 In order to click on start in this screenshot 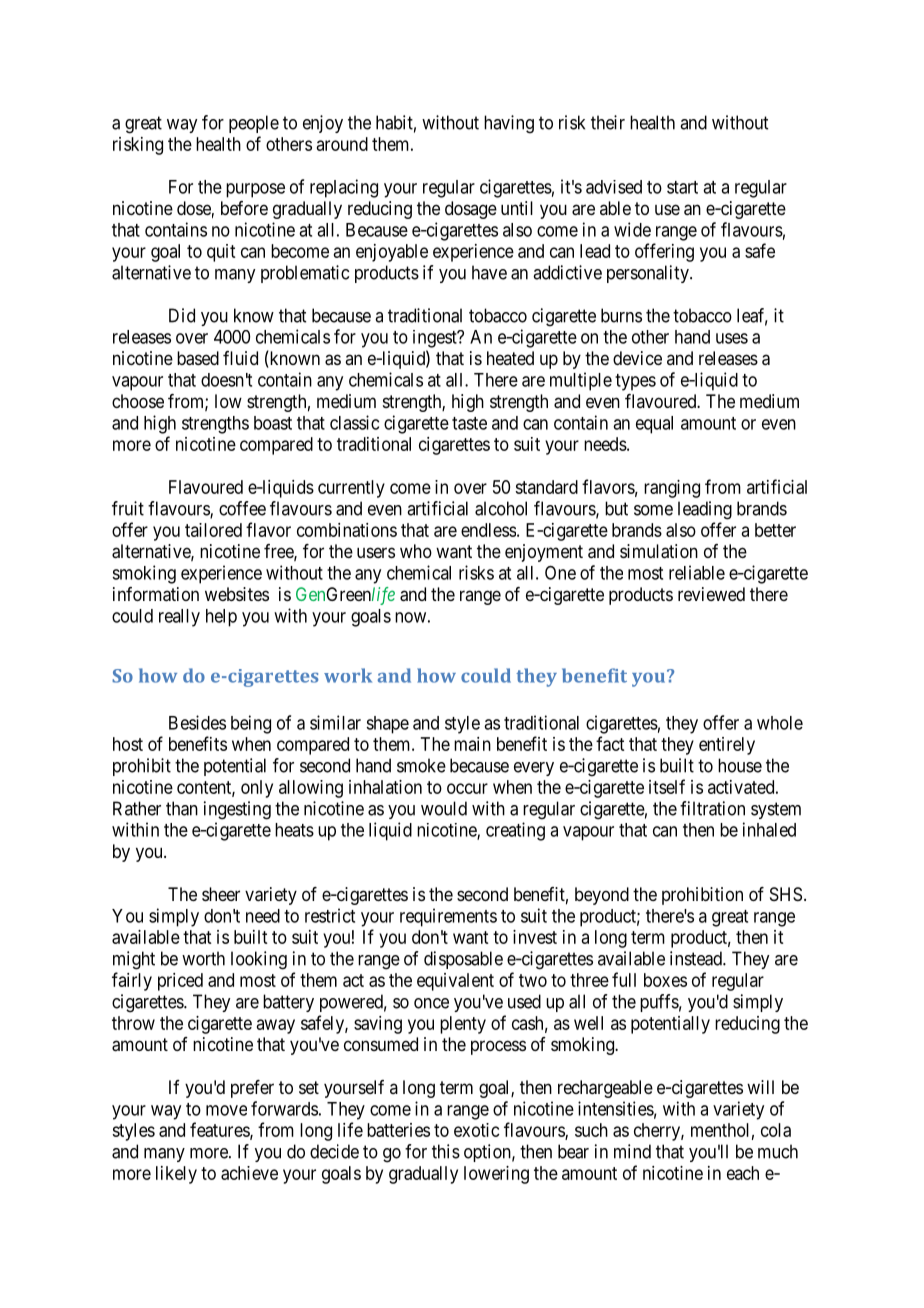, I will do `click(682, 187)`.
